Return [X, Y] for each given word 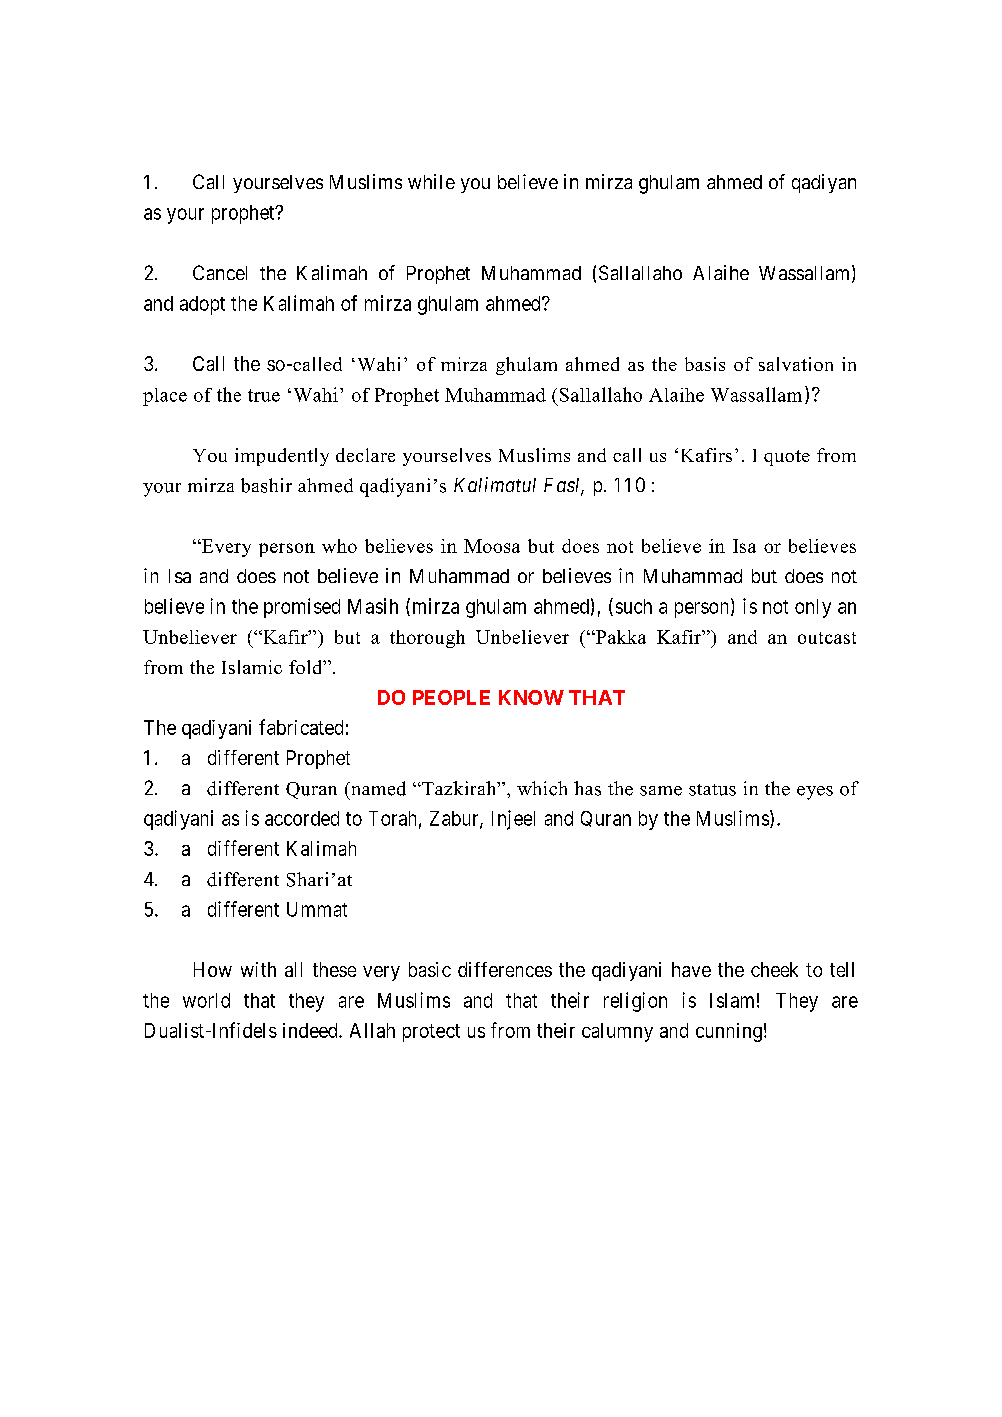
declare [365, 455]
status [712, 790]
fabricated [301, 727]
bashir [266, 485]
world [206, 1000]
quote [787, 458]
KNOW [531, 697]
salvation [796, 364]
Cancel [220, 272]
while [431, 181]
